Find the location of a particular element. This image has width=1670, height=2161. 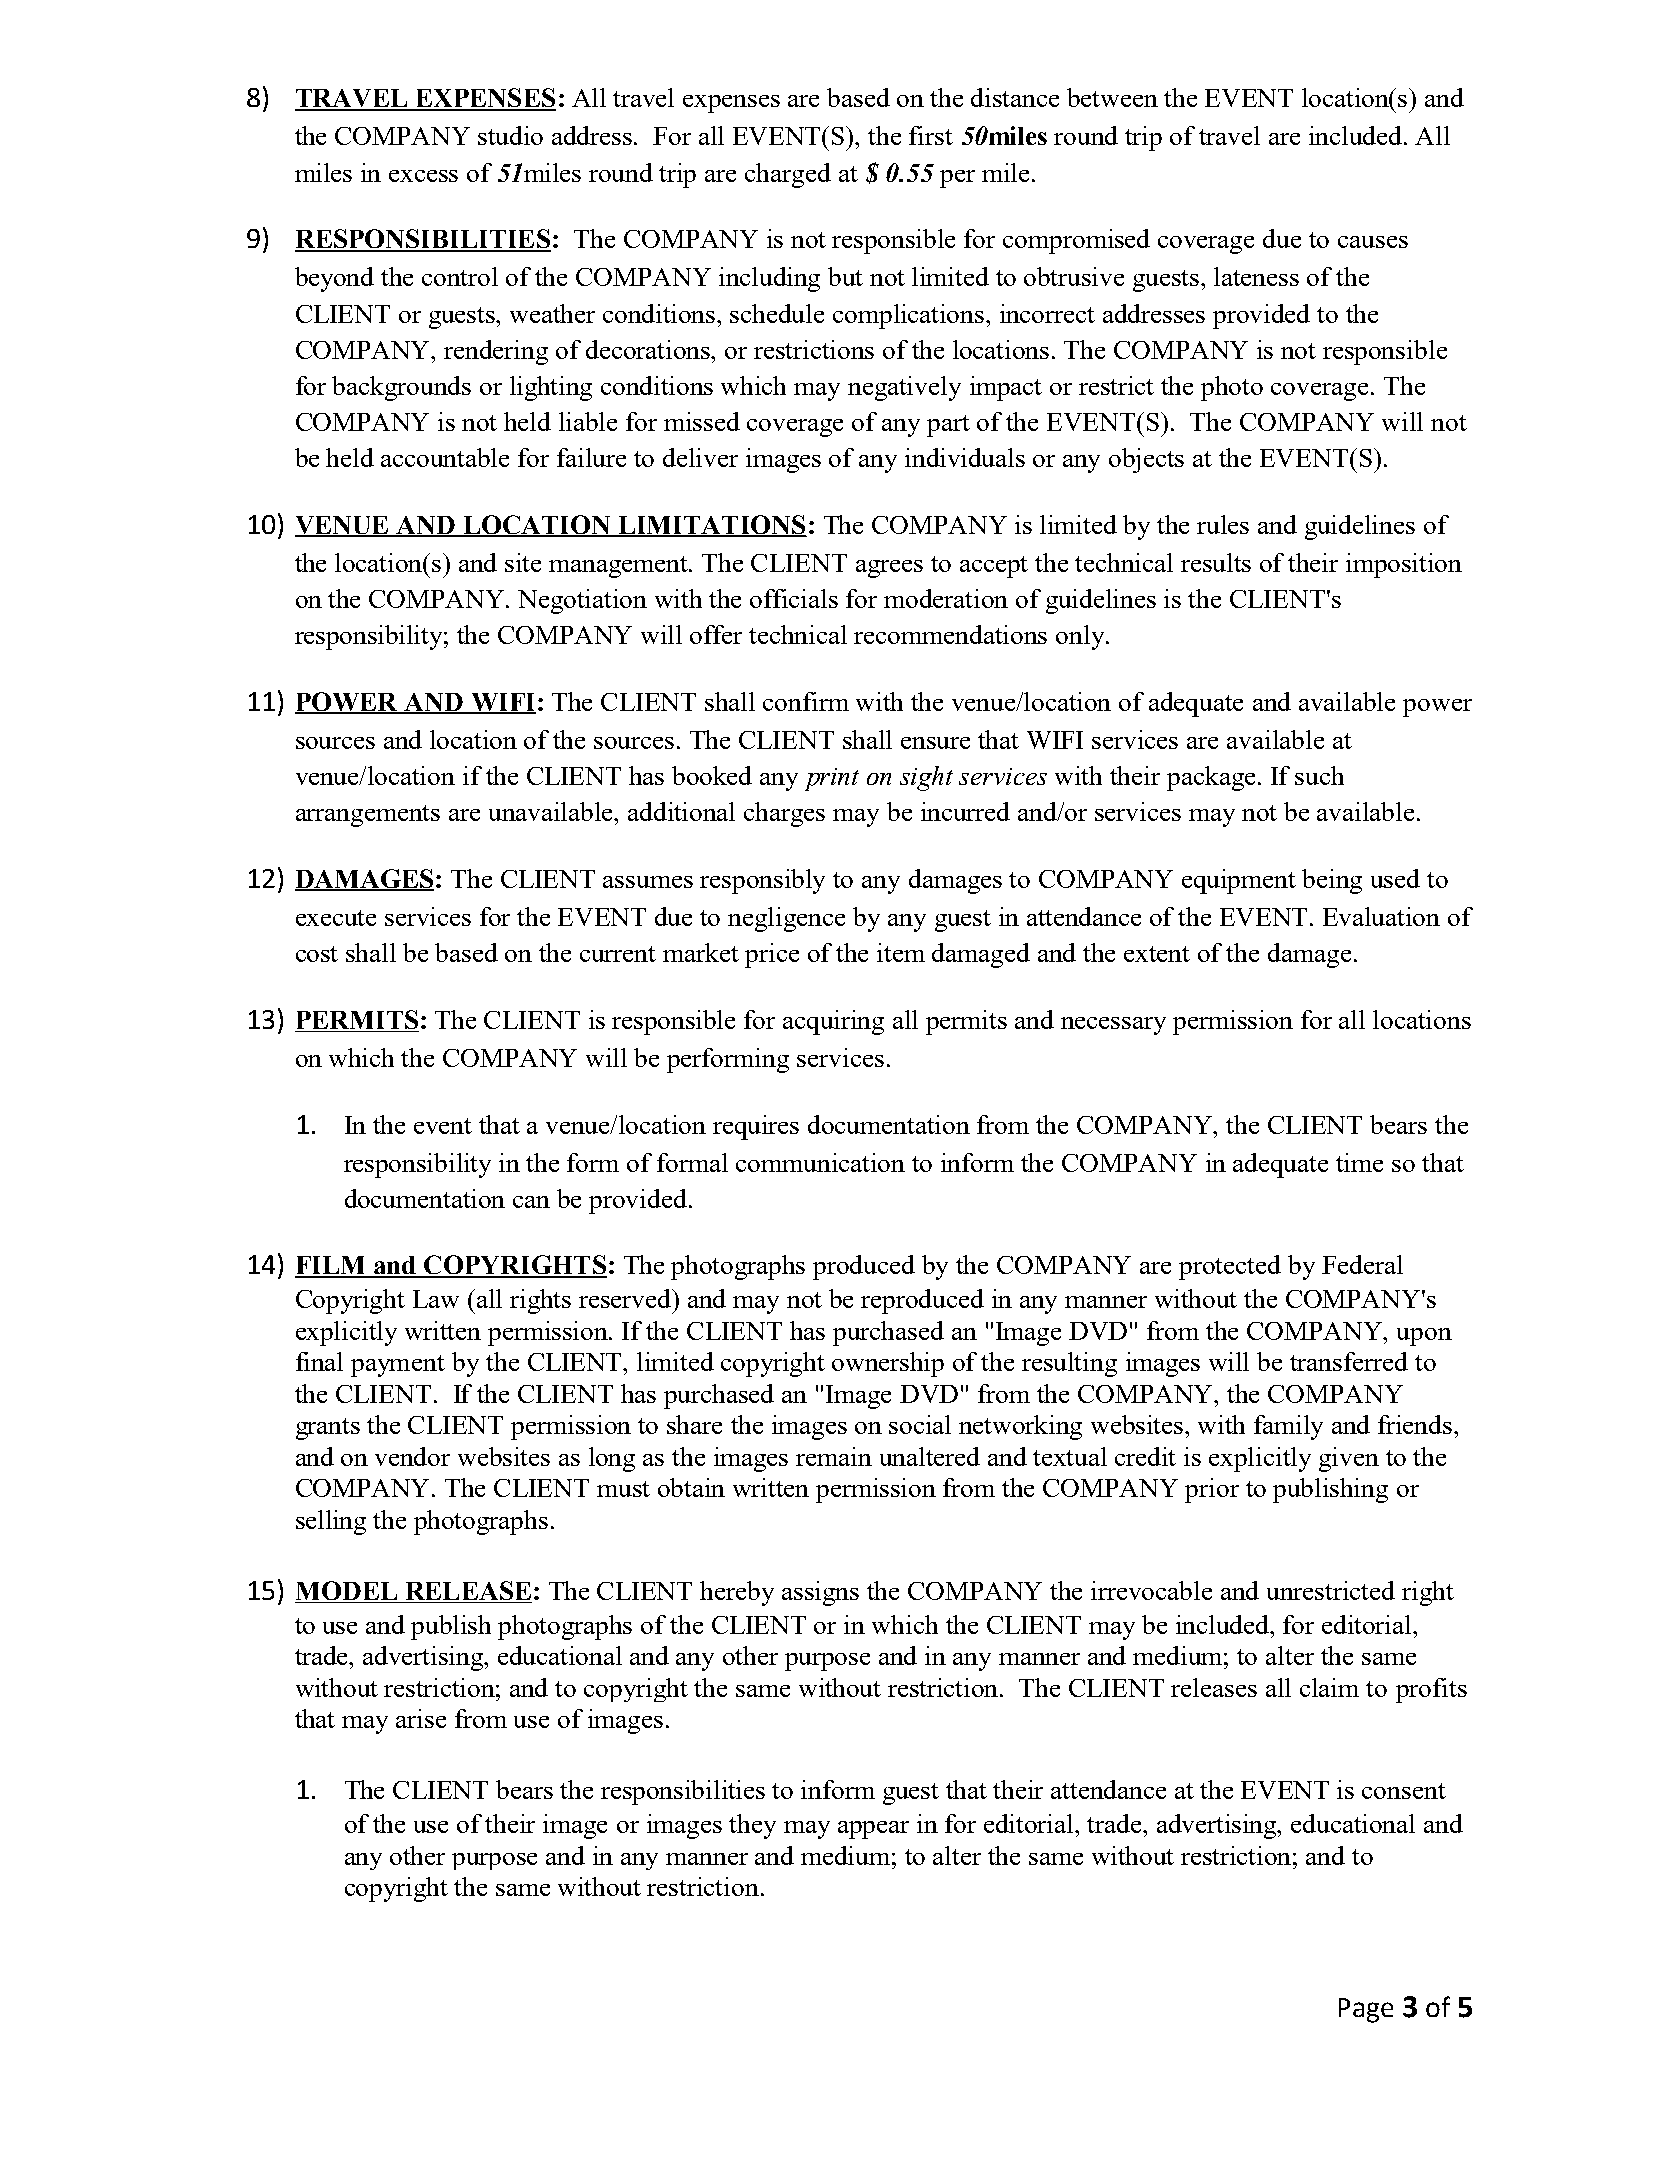

acquiring is located at coordinates (833, 1022).
